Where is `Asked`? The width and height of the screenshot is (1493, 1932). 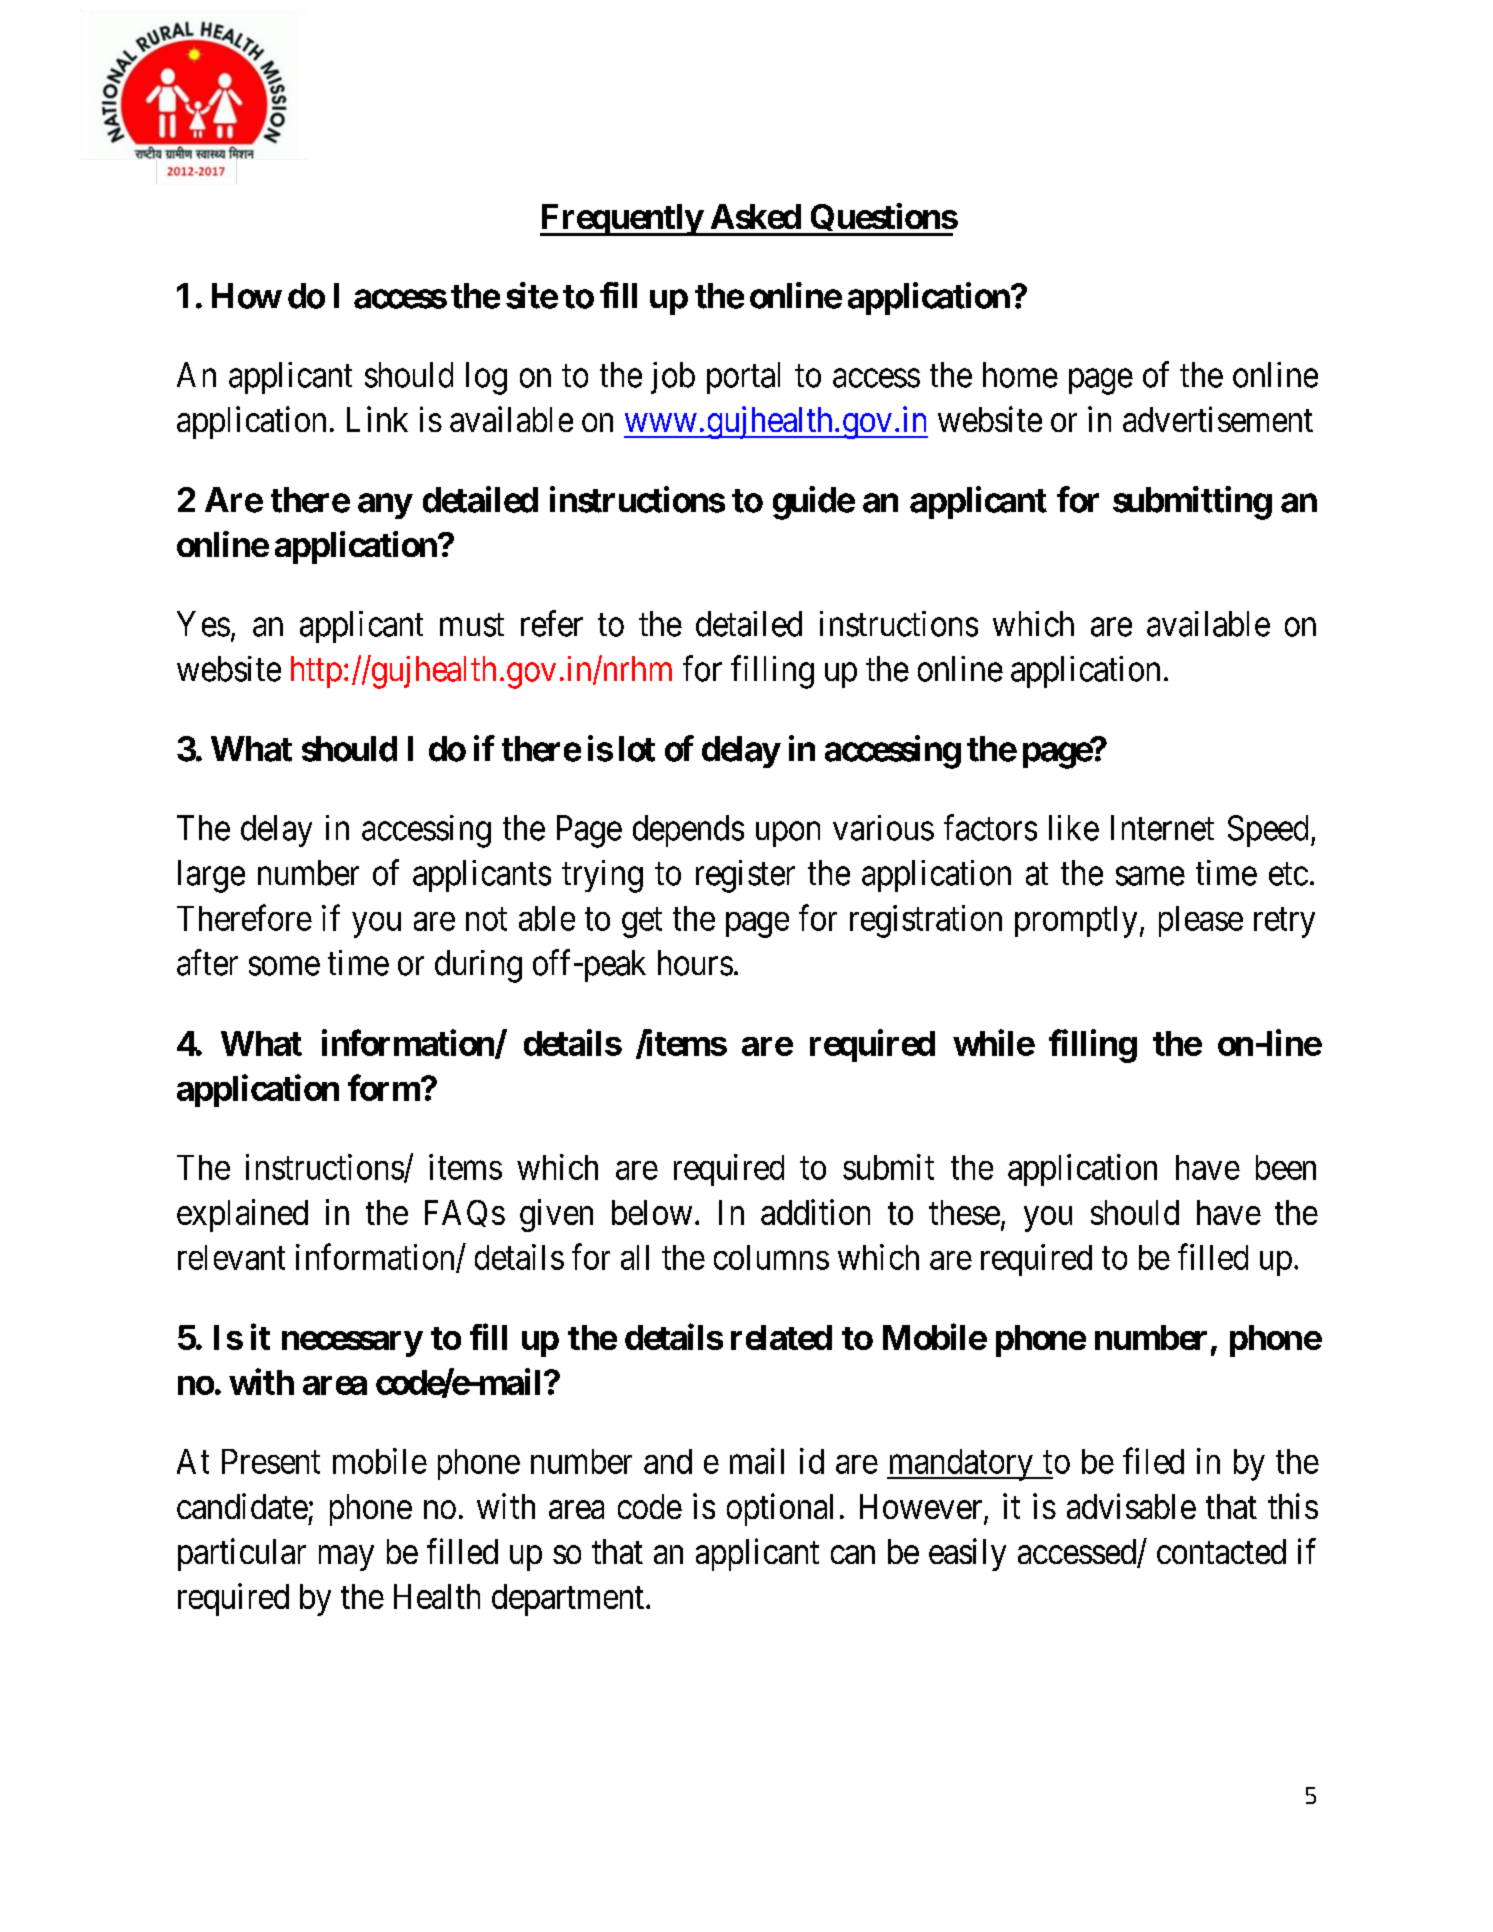
Asked is located at coordinates (756, 216).
